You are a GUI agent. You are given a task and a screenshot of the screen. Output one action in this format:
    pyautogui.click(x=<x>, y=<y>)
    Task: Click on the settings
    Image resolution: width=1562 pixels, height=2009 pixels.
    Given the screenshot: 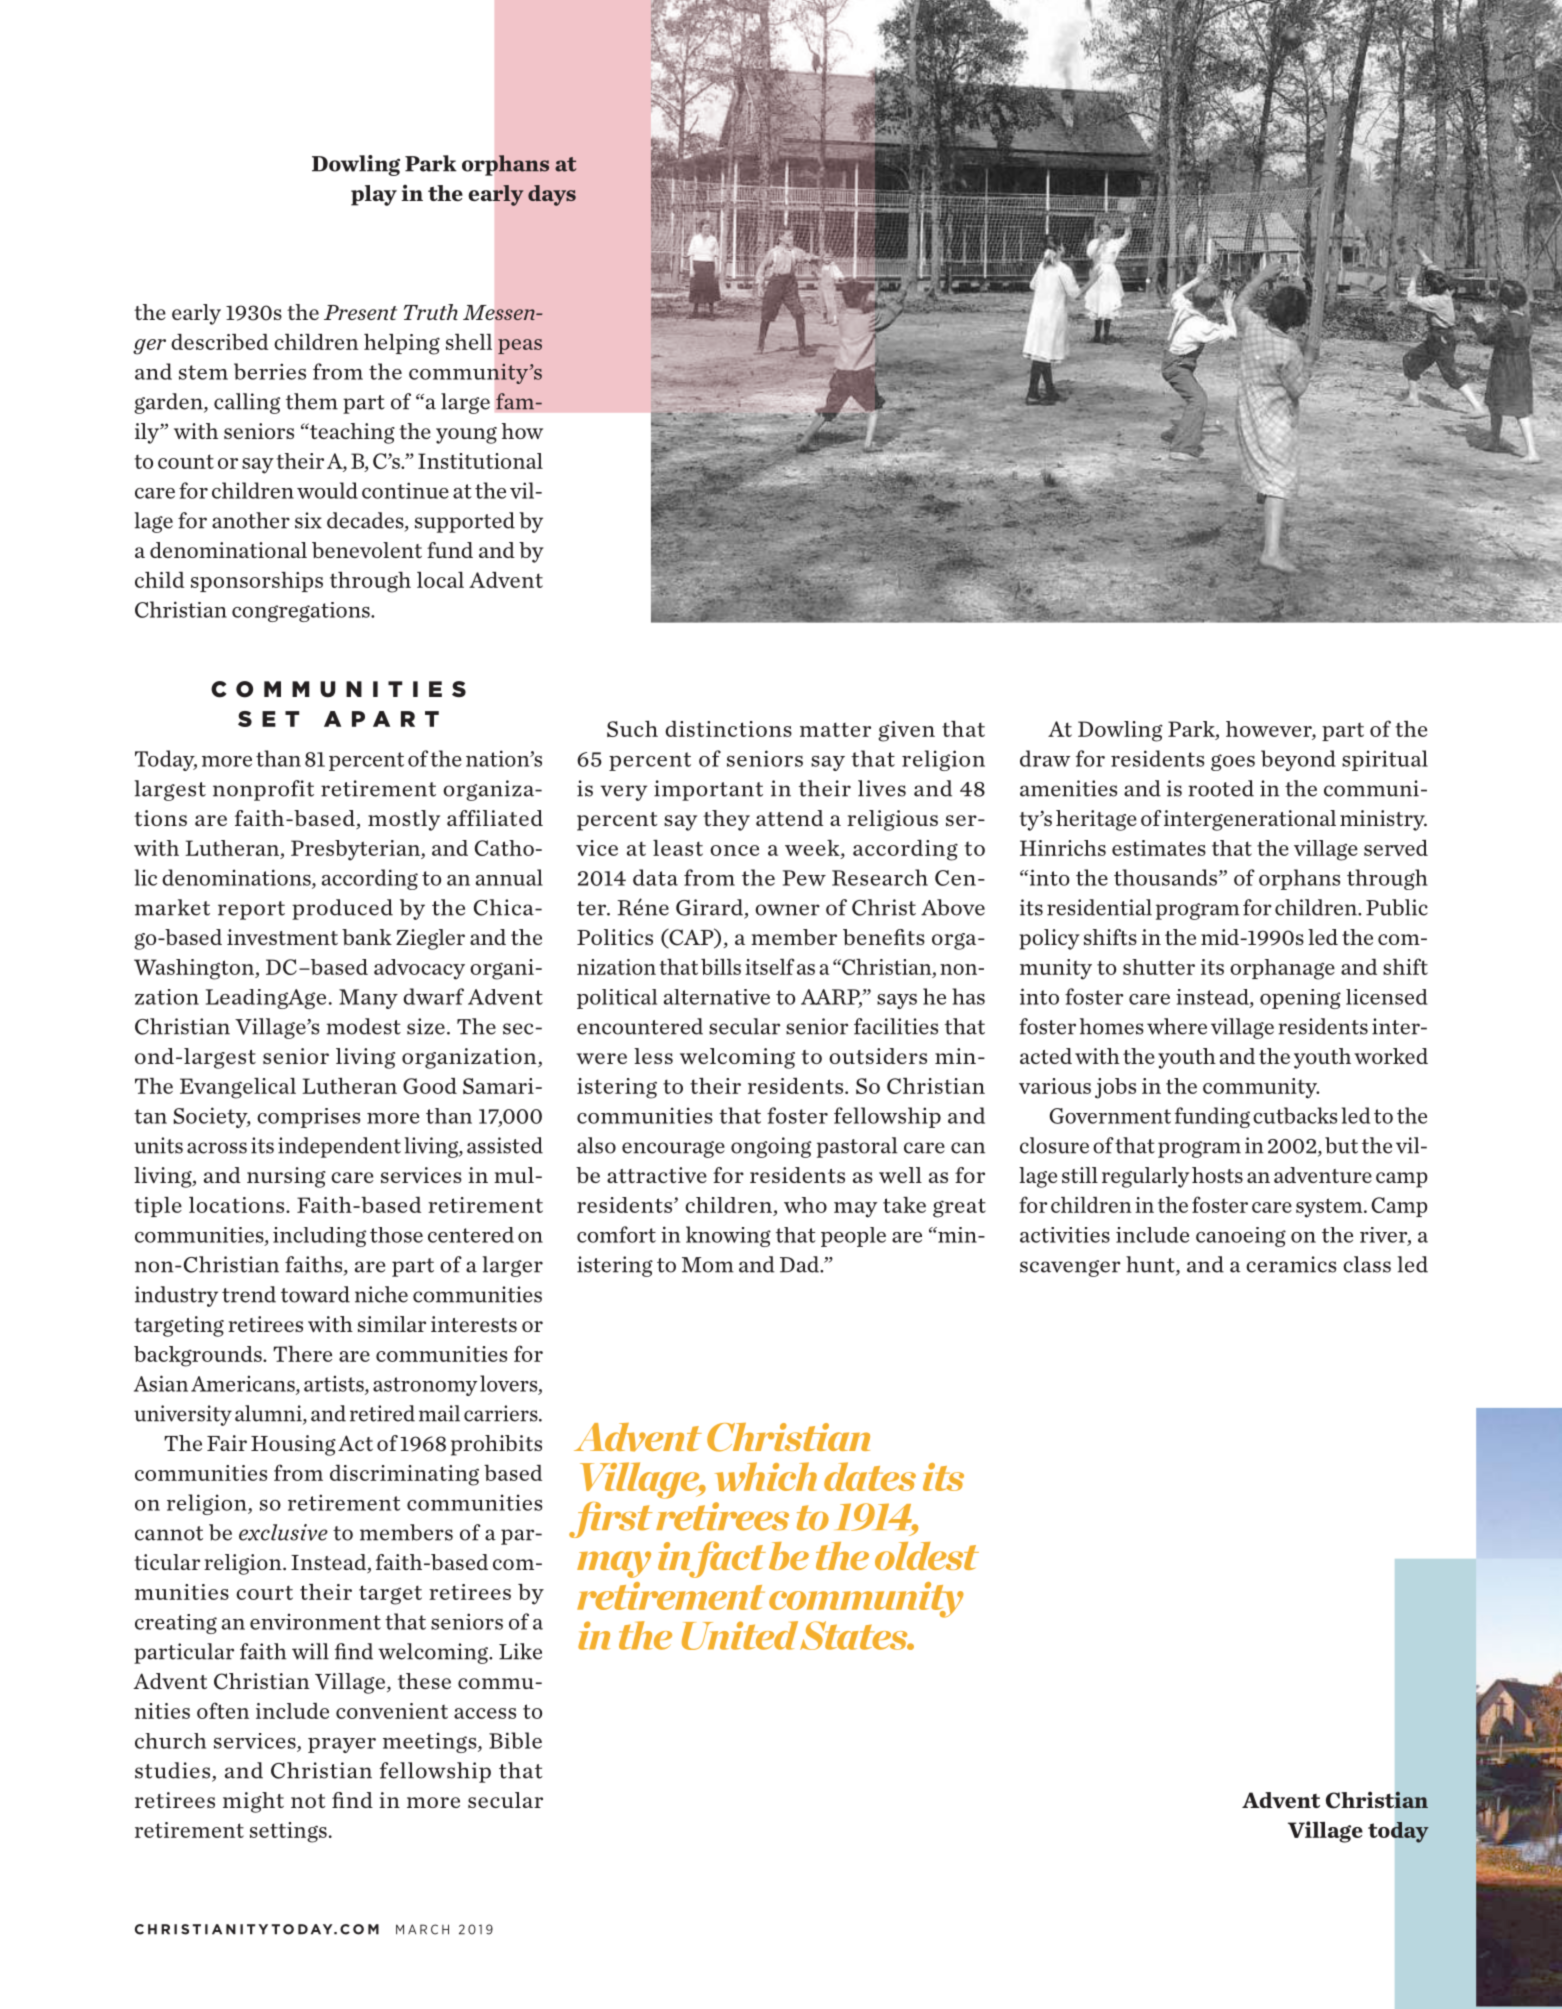 What is the action you would take?
    pyautogui.click(x=288, y=1832)
